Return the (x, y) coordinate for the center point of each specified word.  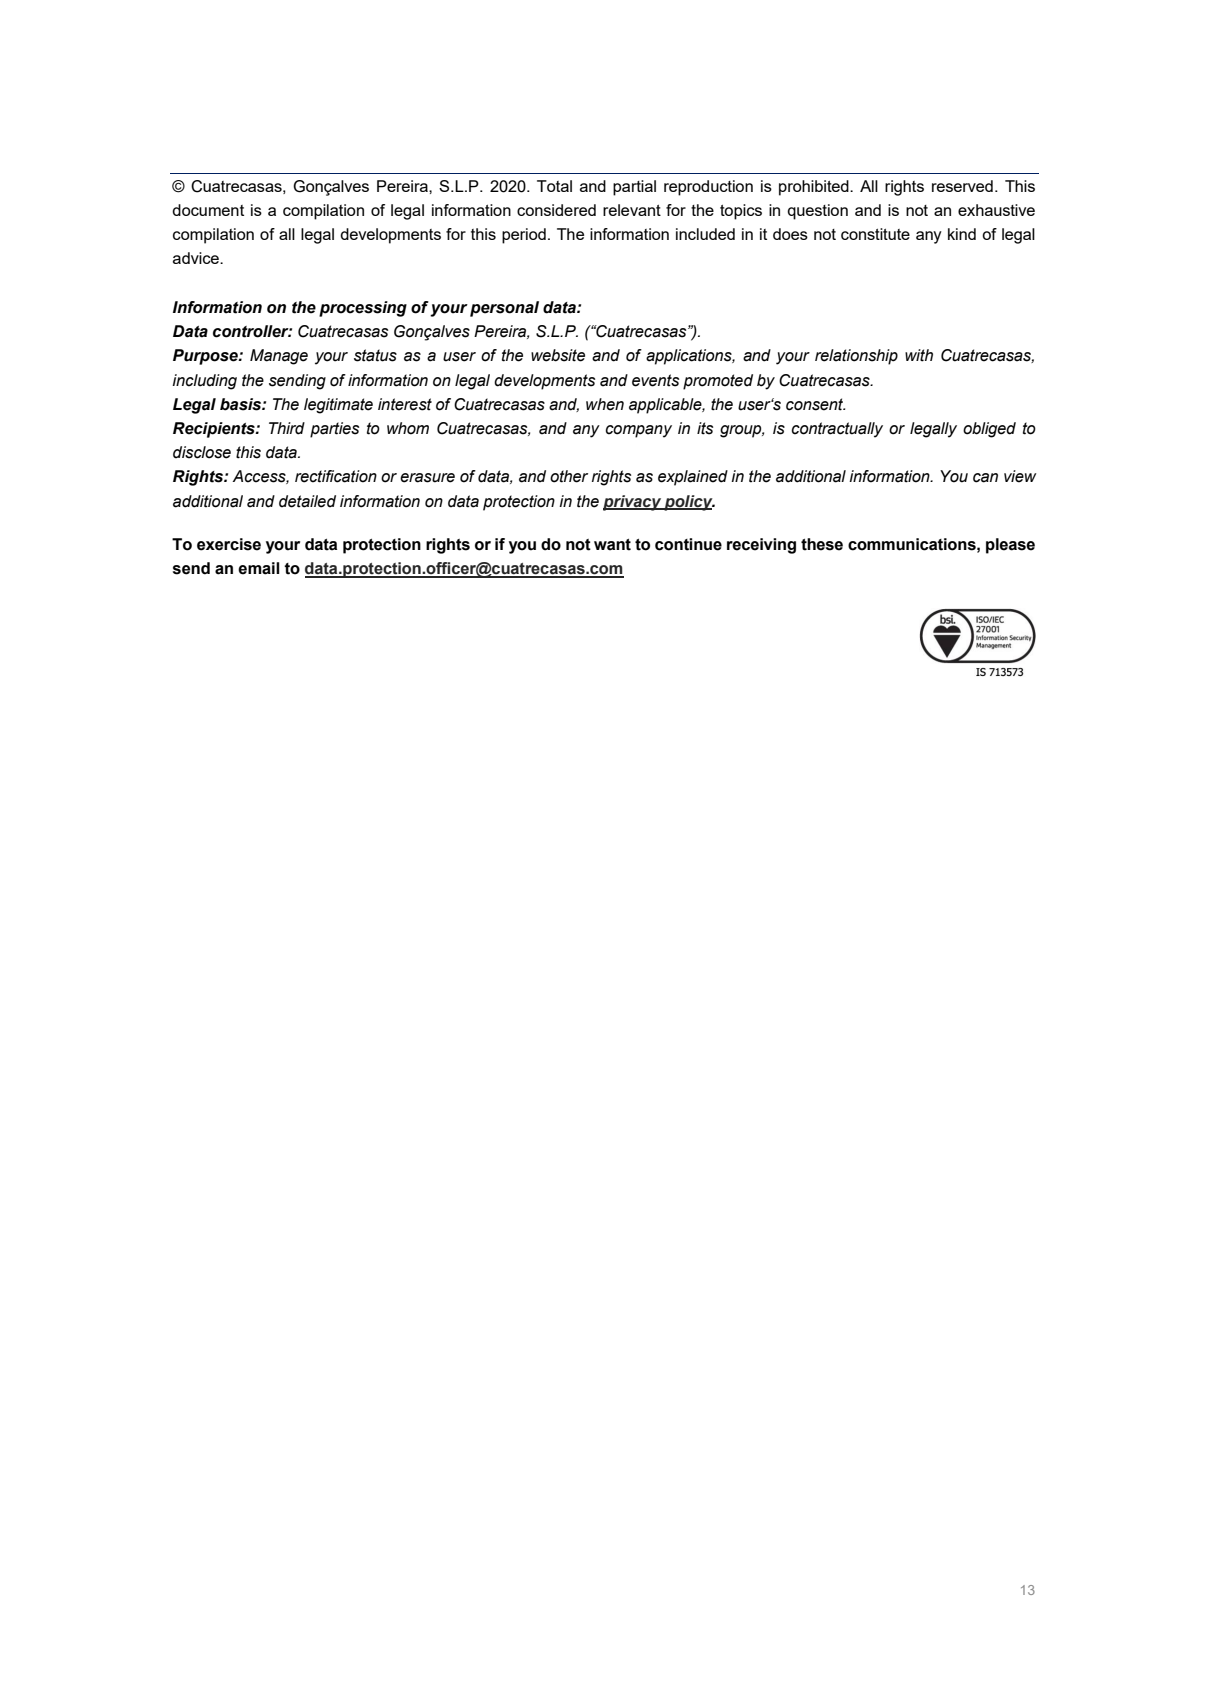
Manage (279, 357)
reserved (962, 186)
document (208, 210)
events (655, 380)
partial (634, 188)
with (919, 355)
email (259, 568)
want (612, 545)
